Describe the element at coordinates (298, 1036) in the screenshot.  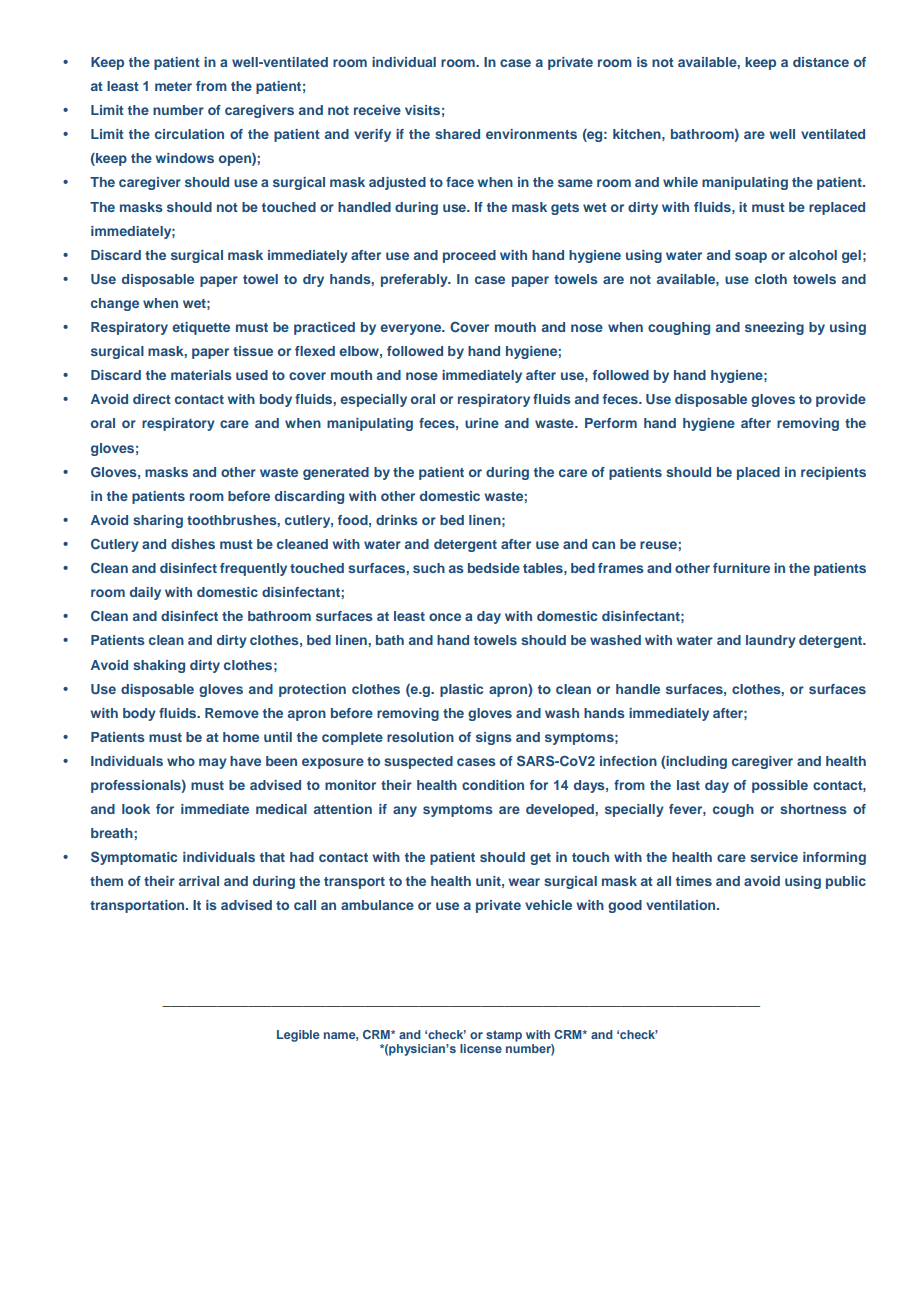
I see `Legible` at that location.
